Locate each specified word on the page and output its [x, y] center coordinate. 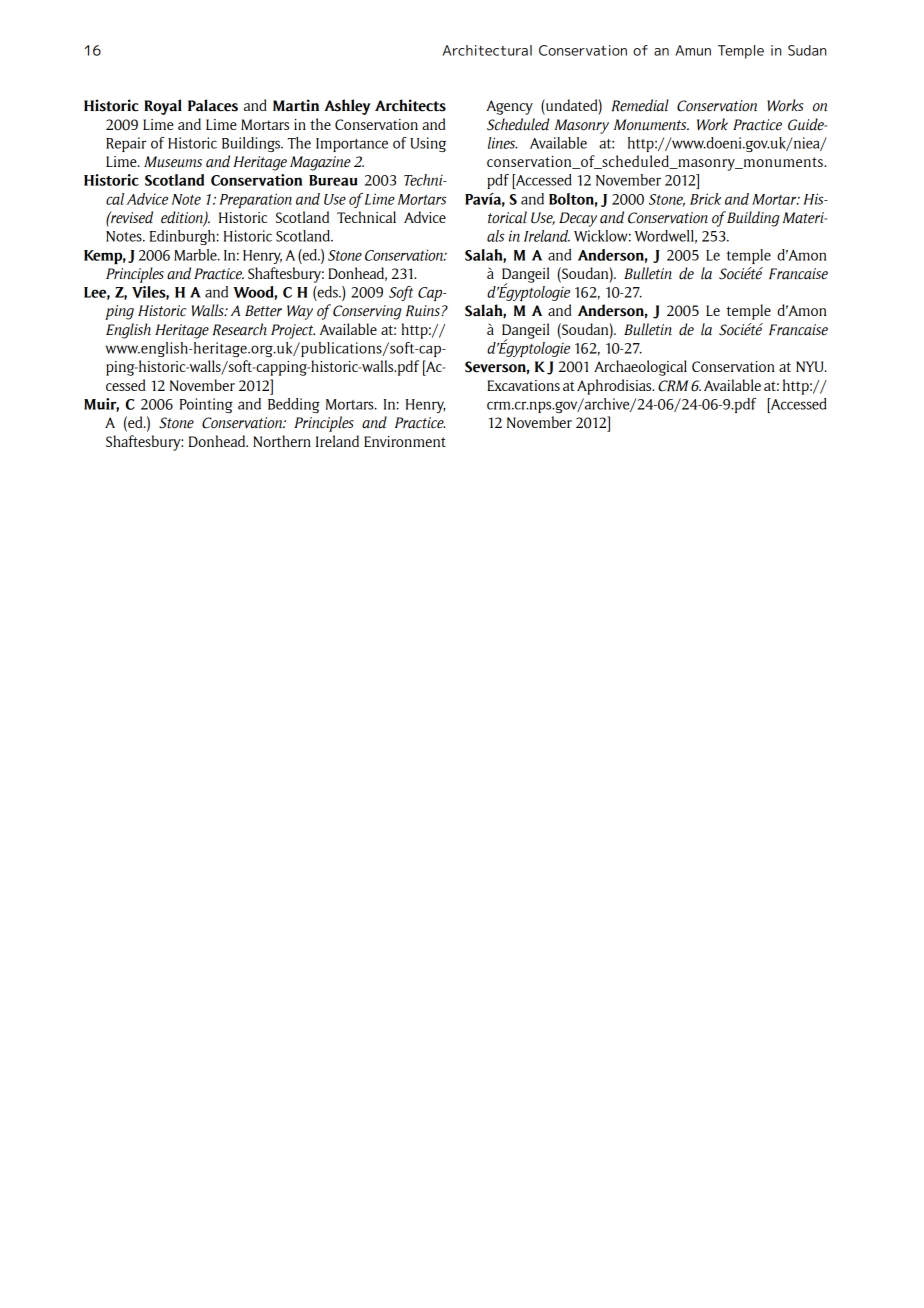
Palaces [213, 105]
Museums [173, 162]
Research [240, 329]
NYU [811, 366]
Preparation [255, 200]
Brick [705, 199]
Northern [282, 441]
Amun [693, 50]
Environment [405, 441]
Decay [578, 219]
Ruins [424, 311]
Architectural [487, 50]
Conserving [367, 312]
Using [428, 144]
